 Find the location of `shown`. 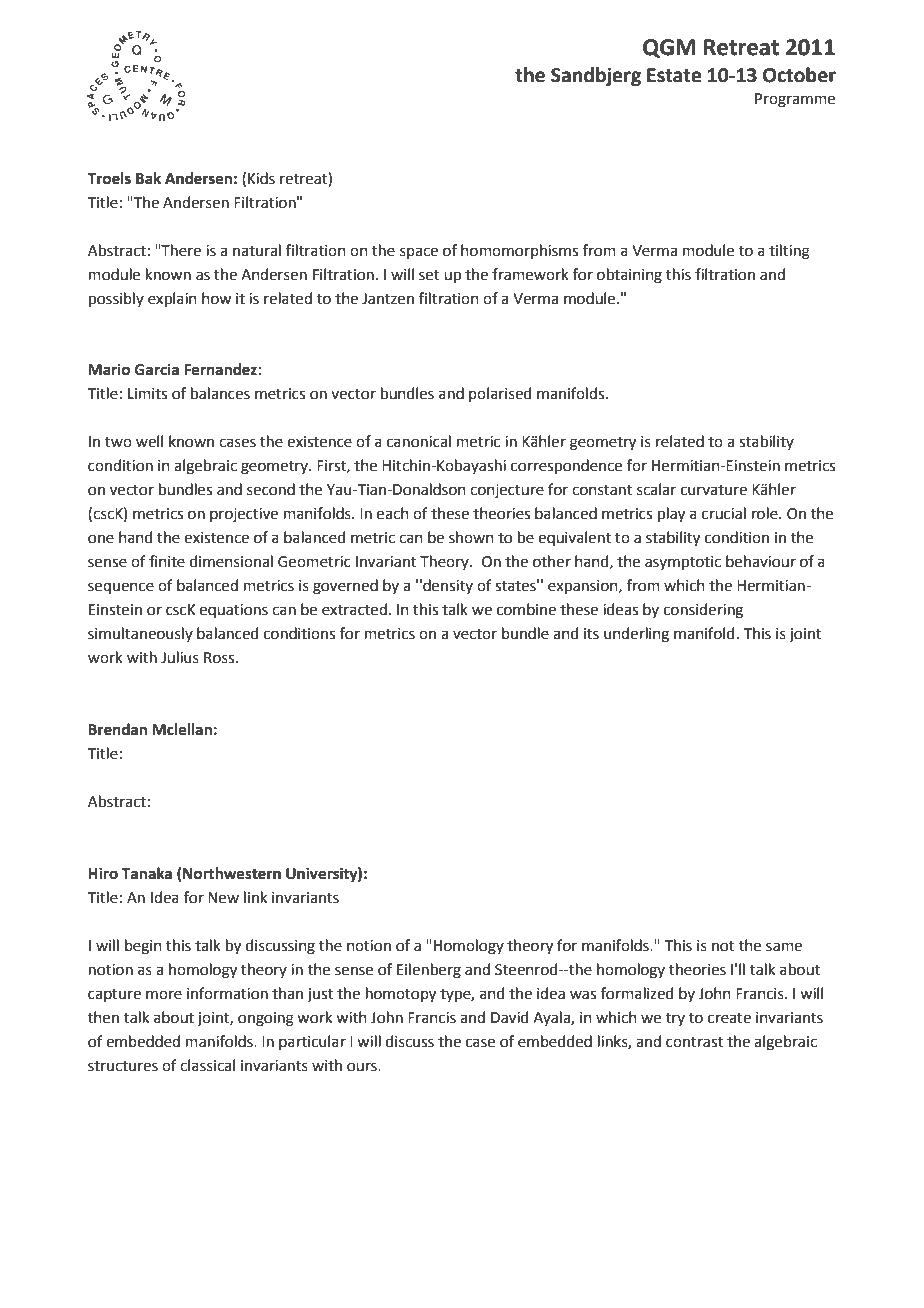

shown is located at coordinates (471, 537).
